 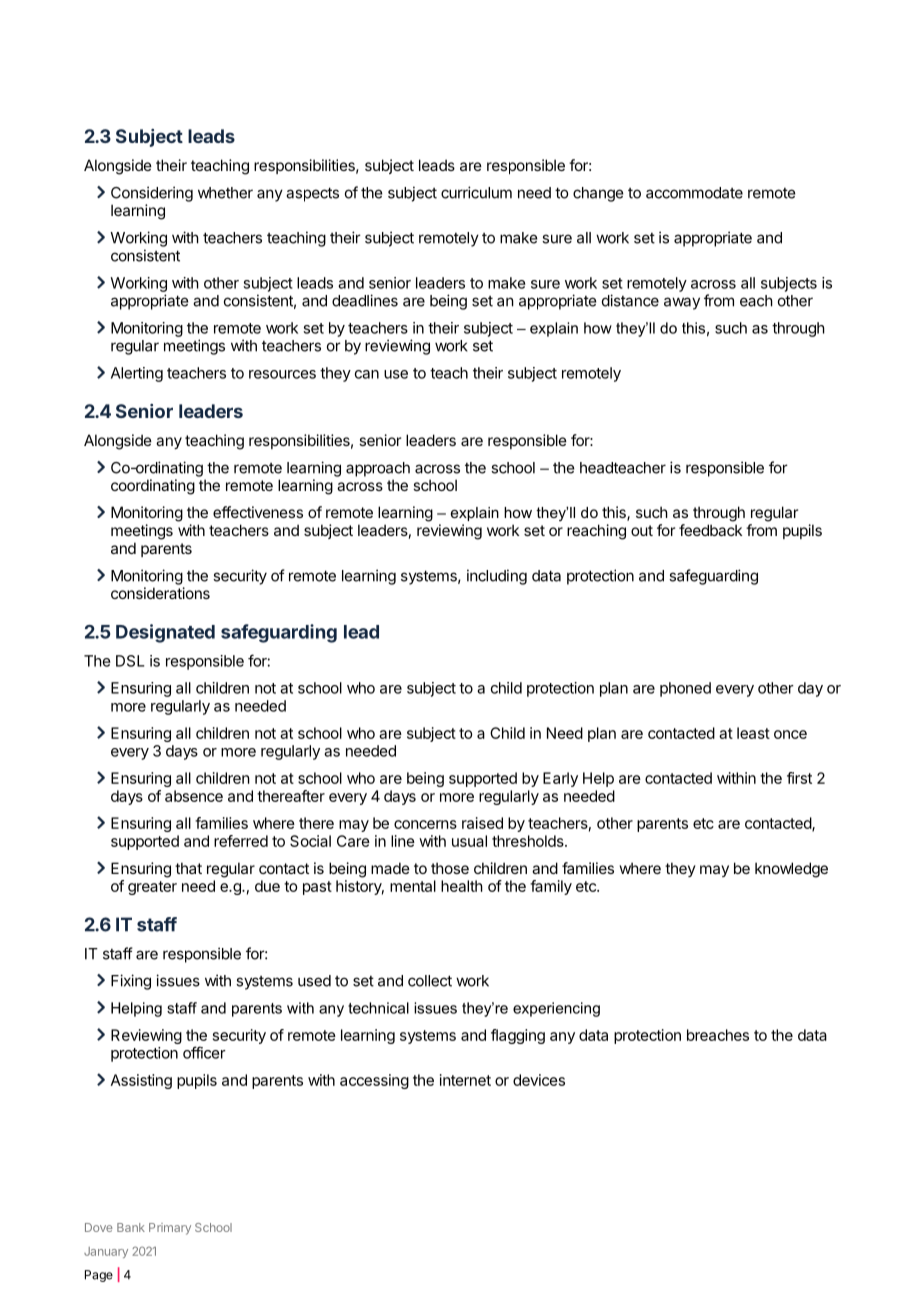 I want to click on Primary, so click(x=170, y=1229).
